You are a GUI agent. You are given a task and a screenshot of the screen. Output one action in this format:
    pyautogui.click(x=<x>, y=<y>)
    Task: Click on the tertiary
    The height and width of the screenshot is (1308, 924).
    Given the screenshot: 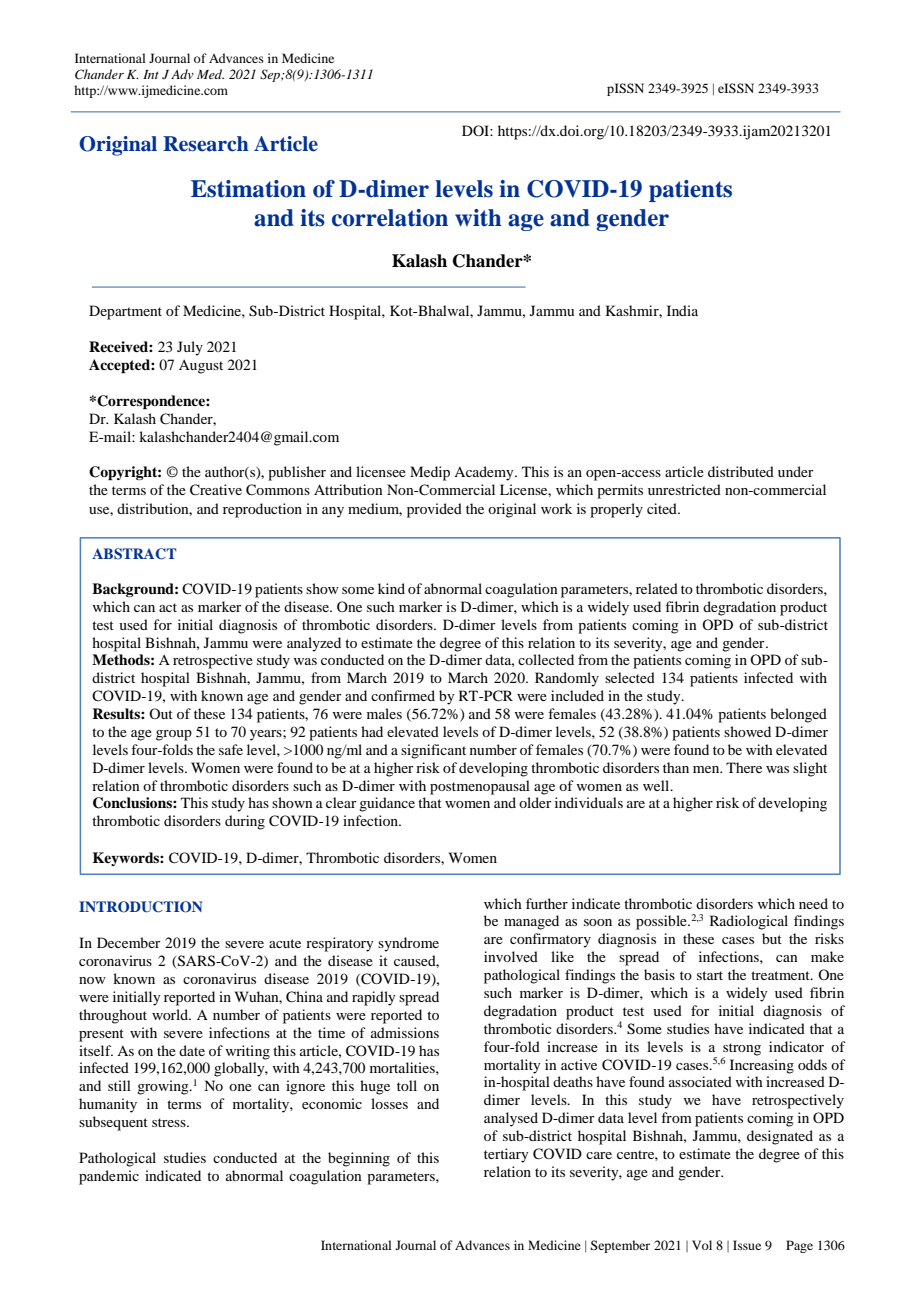 What is the action you would take?
    pyautogui.click(x=506, y=1155)
